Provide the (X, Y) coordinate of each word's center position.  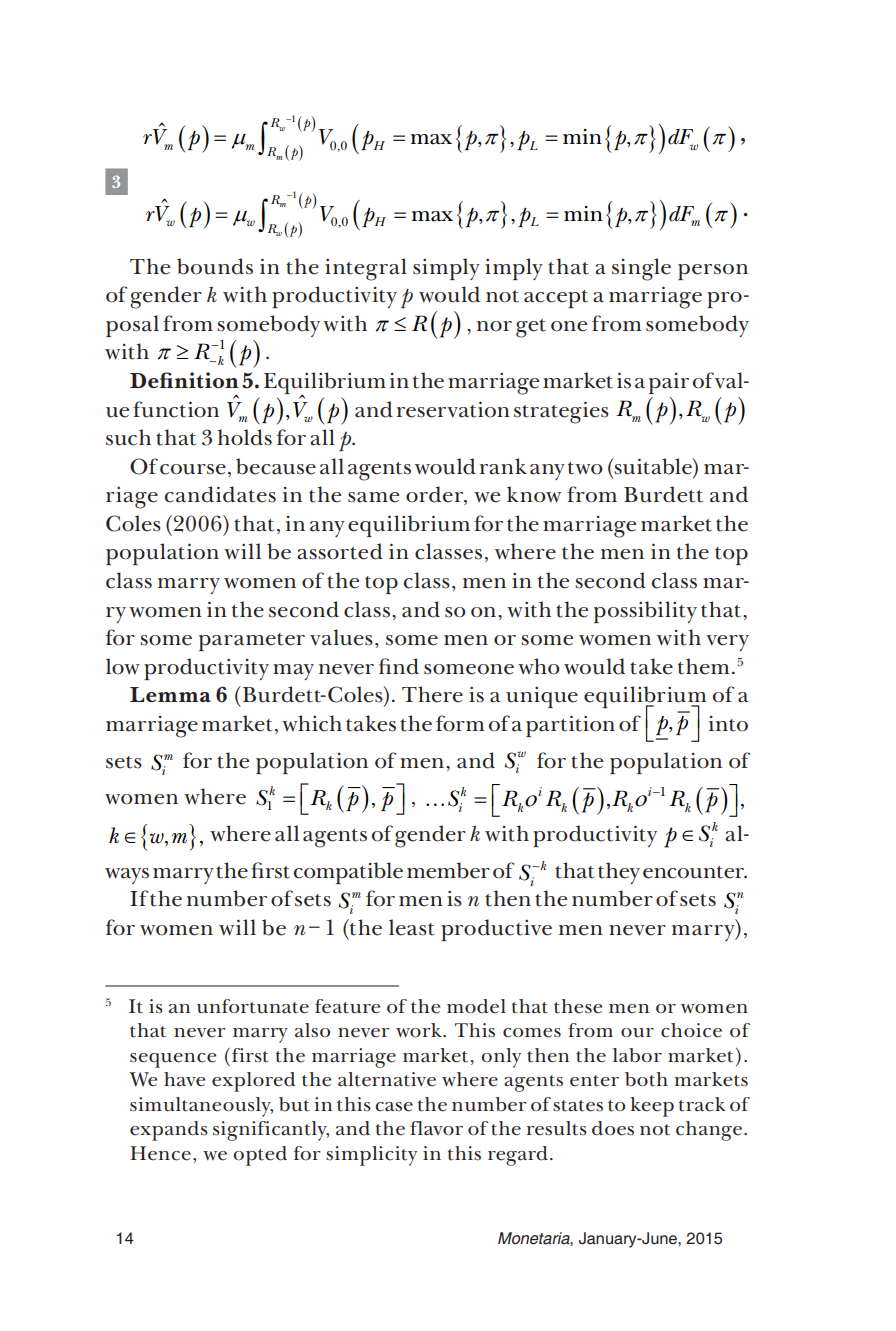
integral (366, 269)
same (373, 497)
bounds (215, 266)
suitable (653, 466)
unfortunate (253, 1006)
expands (169, 1131)
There (432, 694)
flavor (436, 1128)
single (641, 269)
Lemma (170, 694)
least (412, 927)
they (619, 873)
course (193, 469)
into (728, 724)
